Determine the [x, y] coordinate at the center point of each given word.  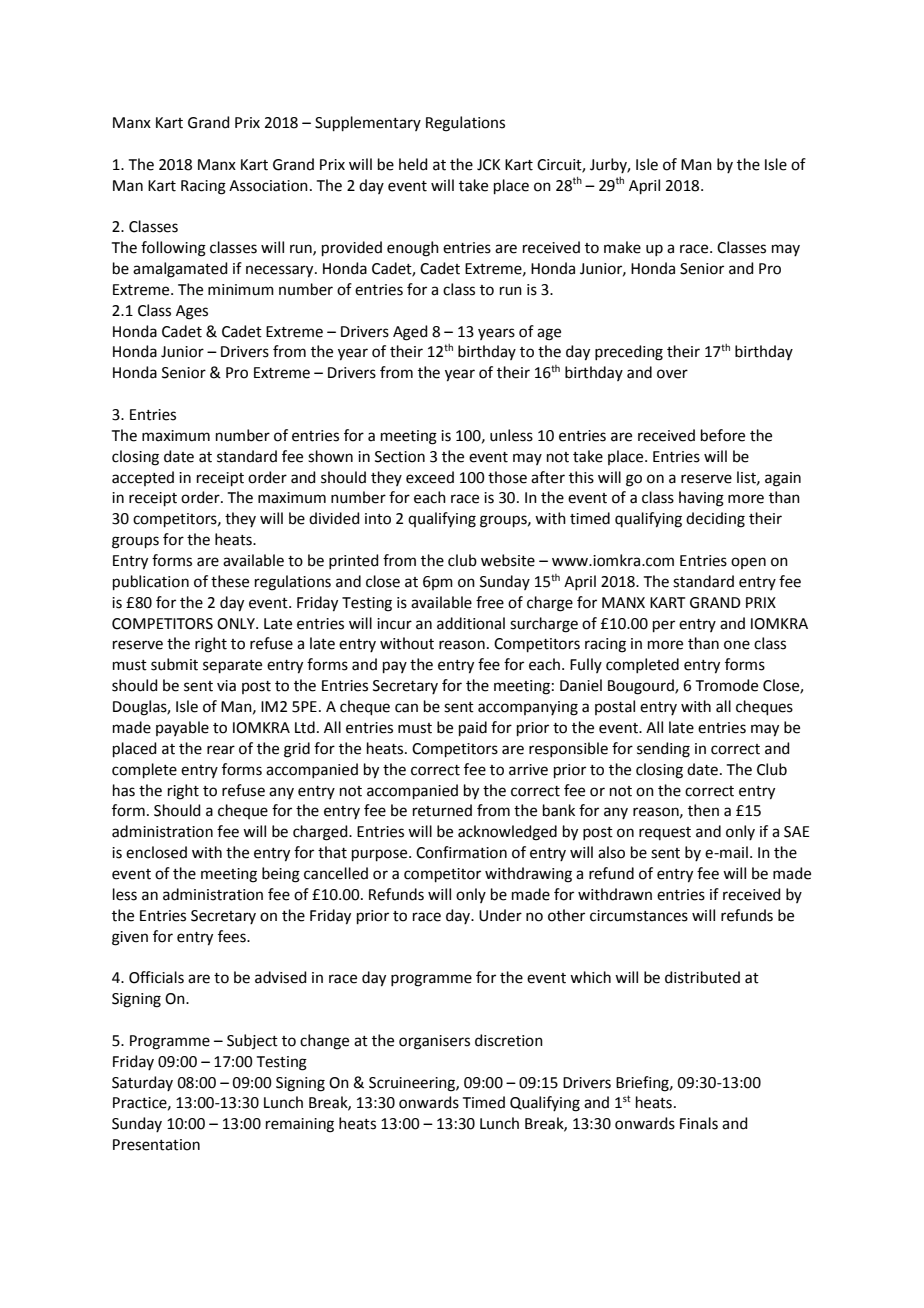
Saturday [142, 1083]
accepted [143, 478]
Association [268, 186]
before [723, 435]
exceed [430, 477]
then [703, 810]
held [413, 164]
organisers [434, 1042]
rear [221, 750]
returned [442, 810]
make [622, 247]
